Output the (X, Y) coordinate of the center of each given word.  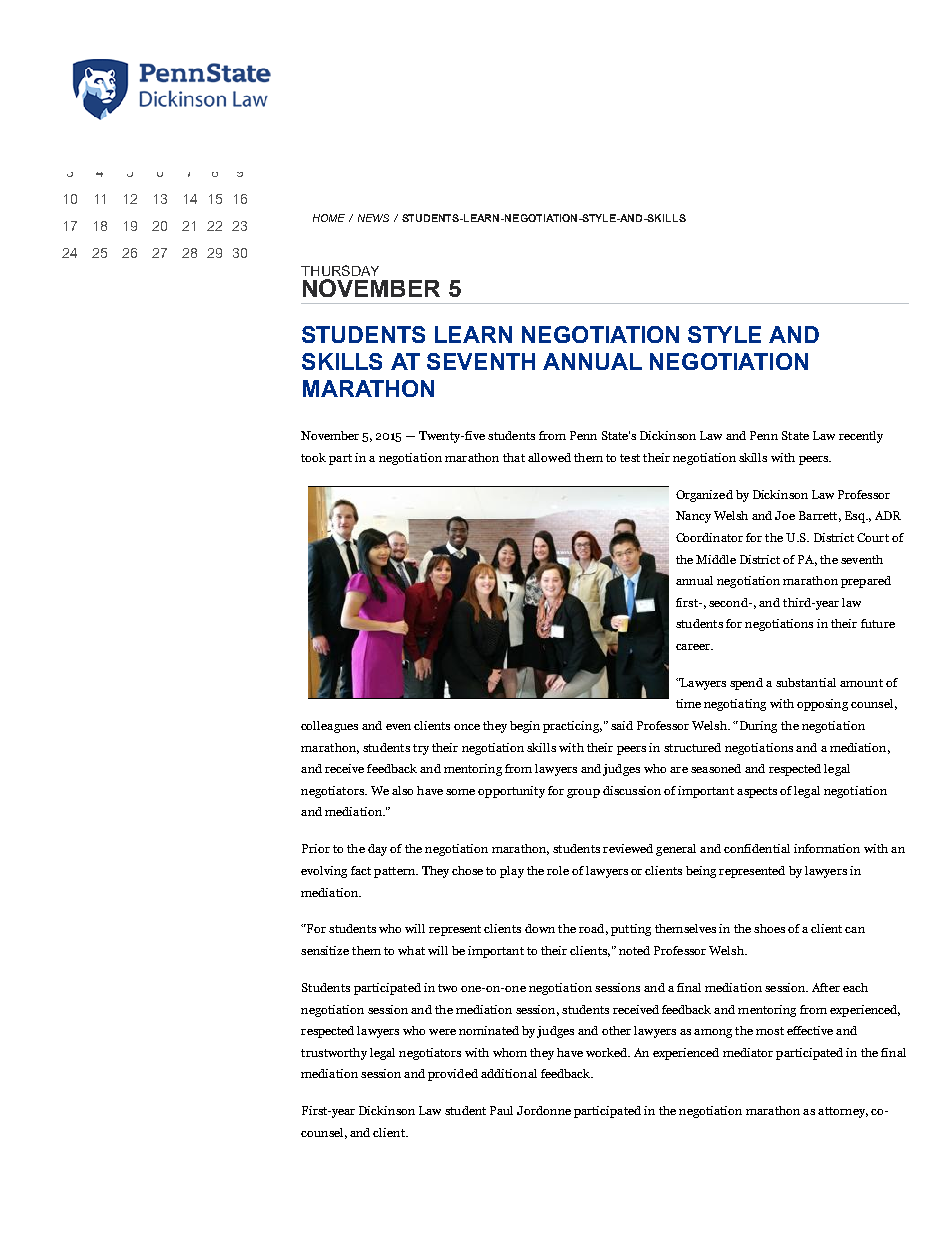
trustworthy (334, 1054)
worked (608, 1052)
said (622, 725)
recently (861, 437)
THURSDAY (340, 270)
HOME (329, 218)
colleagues (329, 727)
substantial (806, 682)
